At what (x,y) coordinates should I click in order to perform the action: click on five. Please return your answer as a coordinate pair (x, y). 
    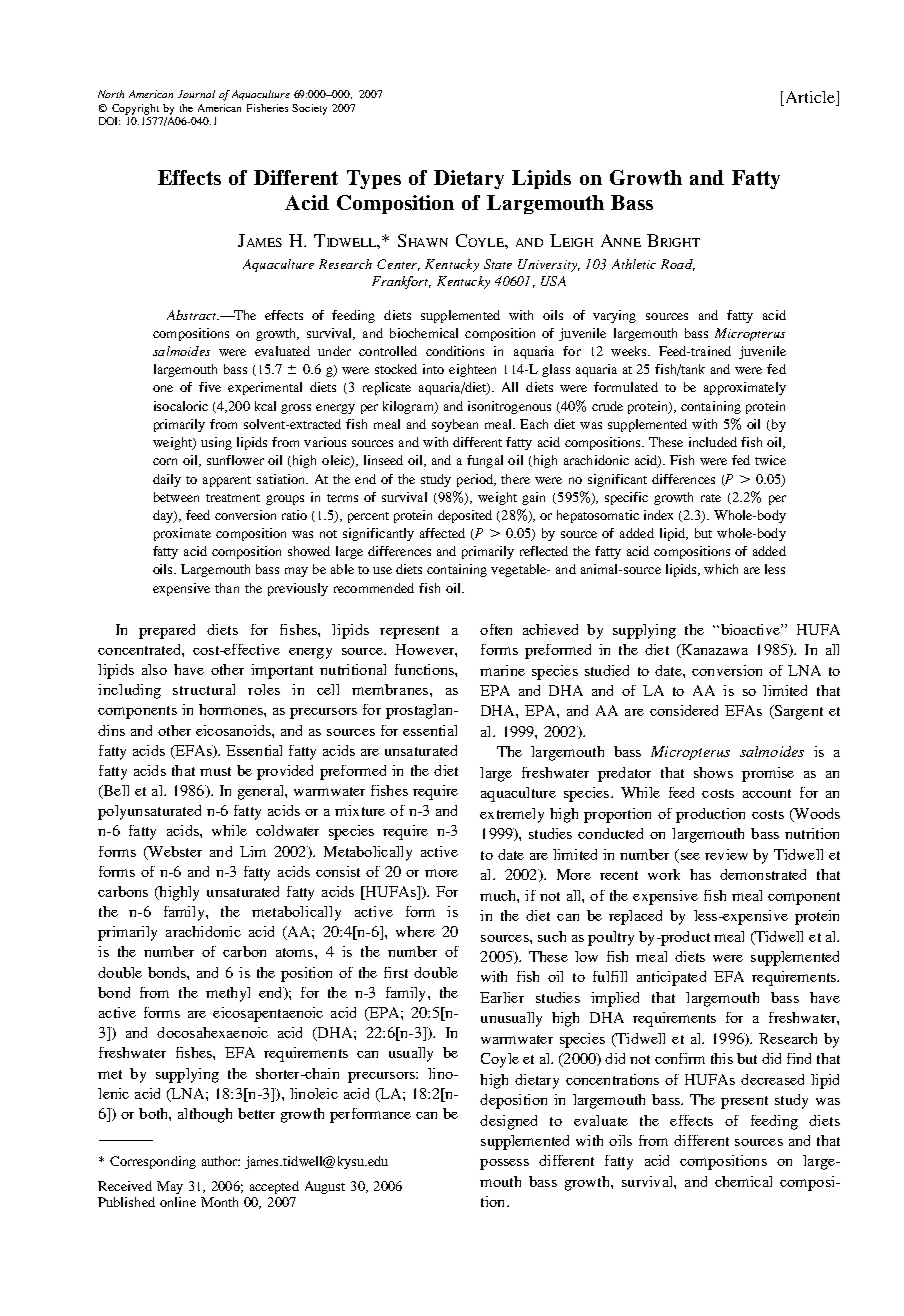
    Looking at the image, I should click on (210, 387).
